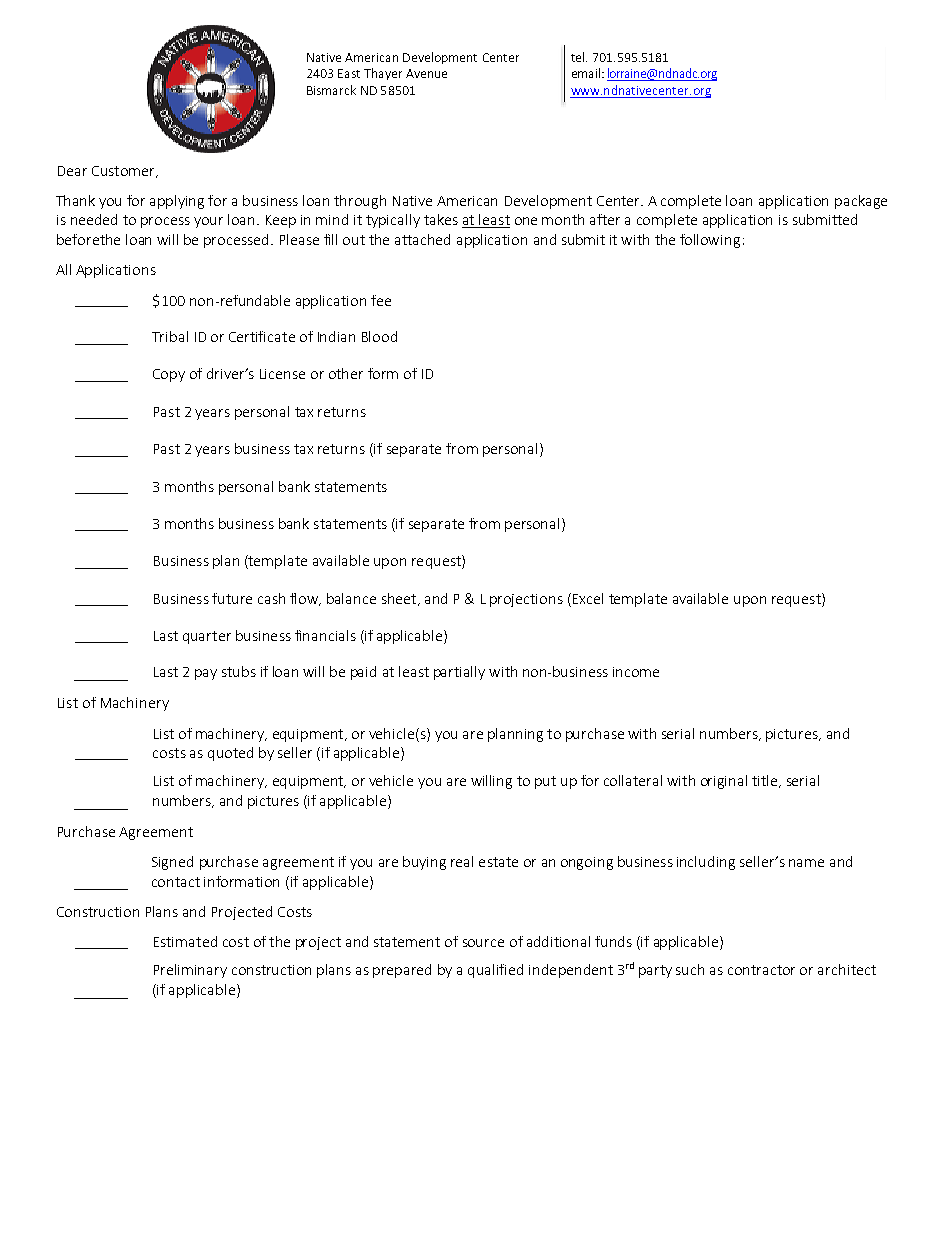 This screenshot has width=952, height=1233. Describe the element at coordinates (587, 73) in the screenshot. I see `email` at that location.
